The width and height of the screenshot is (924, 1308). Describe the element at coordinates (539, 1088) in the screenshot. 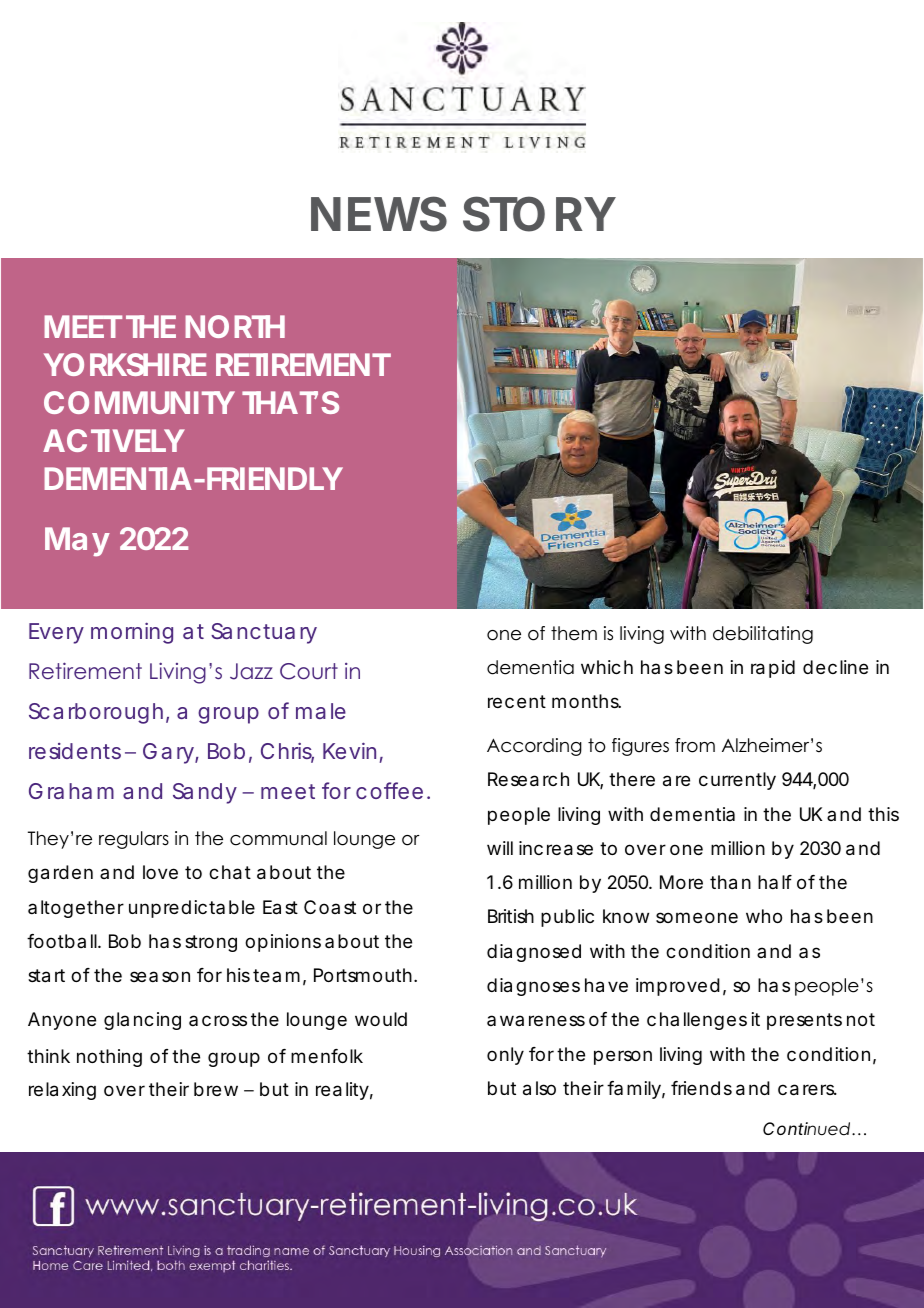

I see `also` at that location.
